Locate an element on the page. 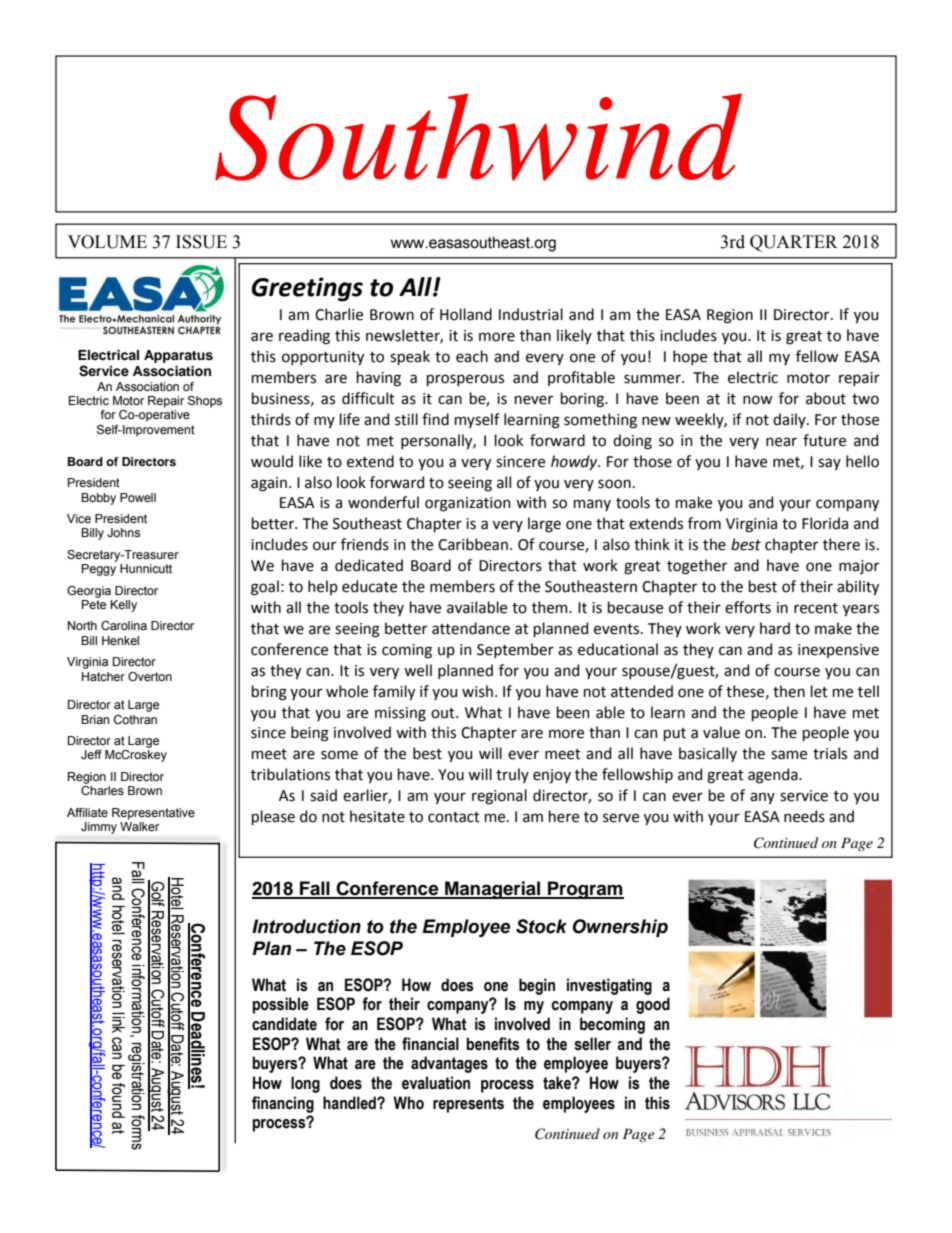  Holland is located at coordinates (466, 314).
